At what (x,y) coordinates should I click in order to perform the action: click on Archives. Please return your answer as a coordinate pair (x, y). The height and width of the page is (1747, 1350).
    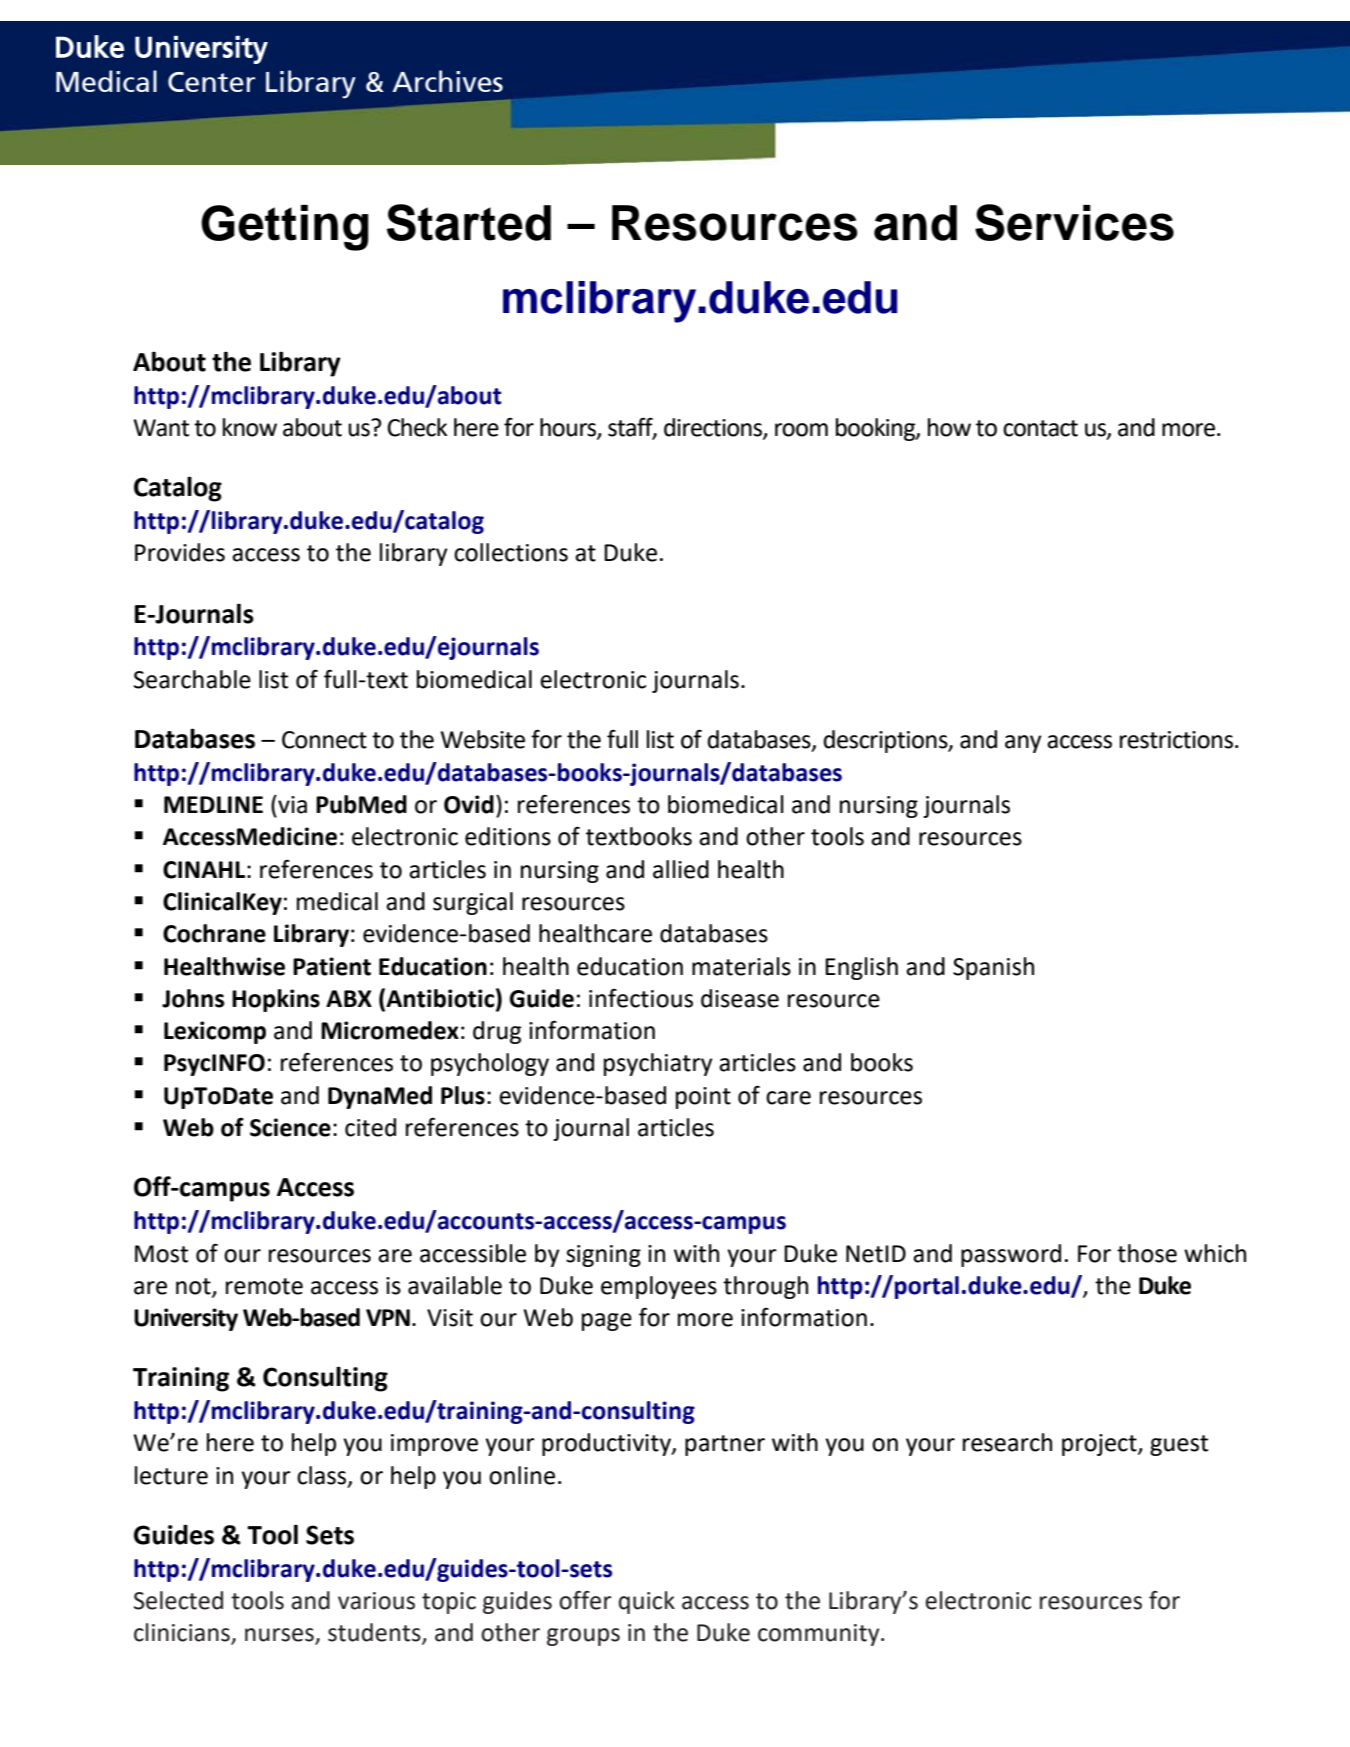
    Looking at the image, I should click on (447, 81).
